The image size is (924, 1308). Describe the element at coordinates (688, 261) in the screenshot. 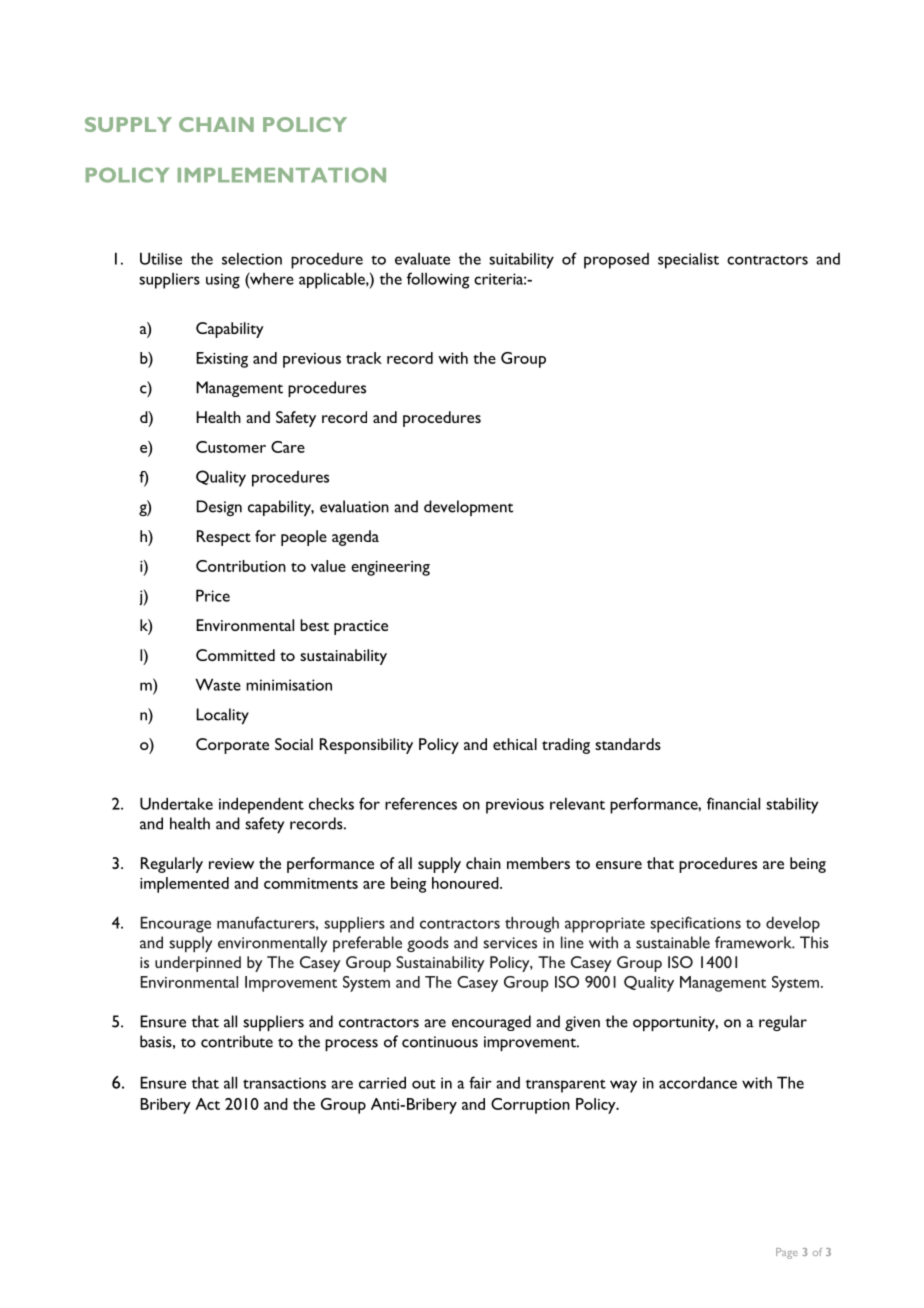

I see `specialist` at that location.
